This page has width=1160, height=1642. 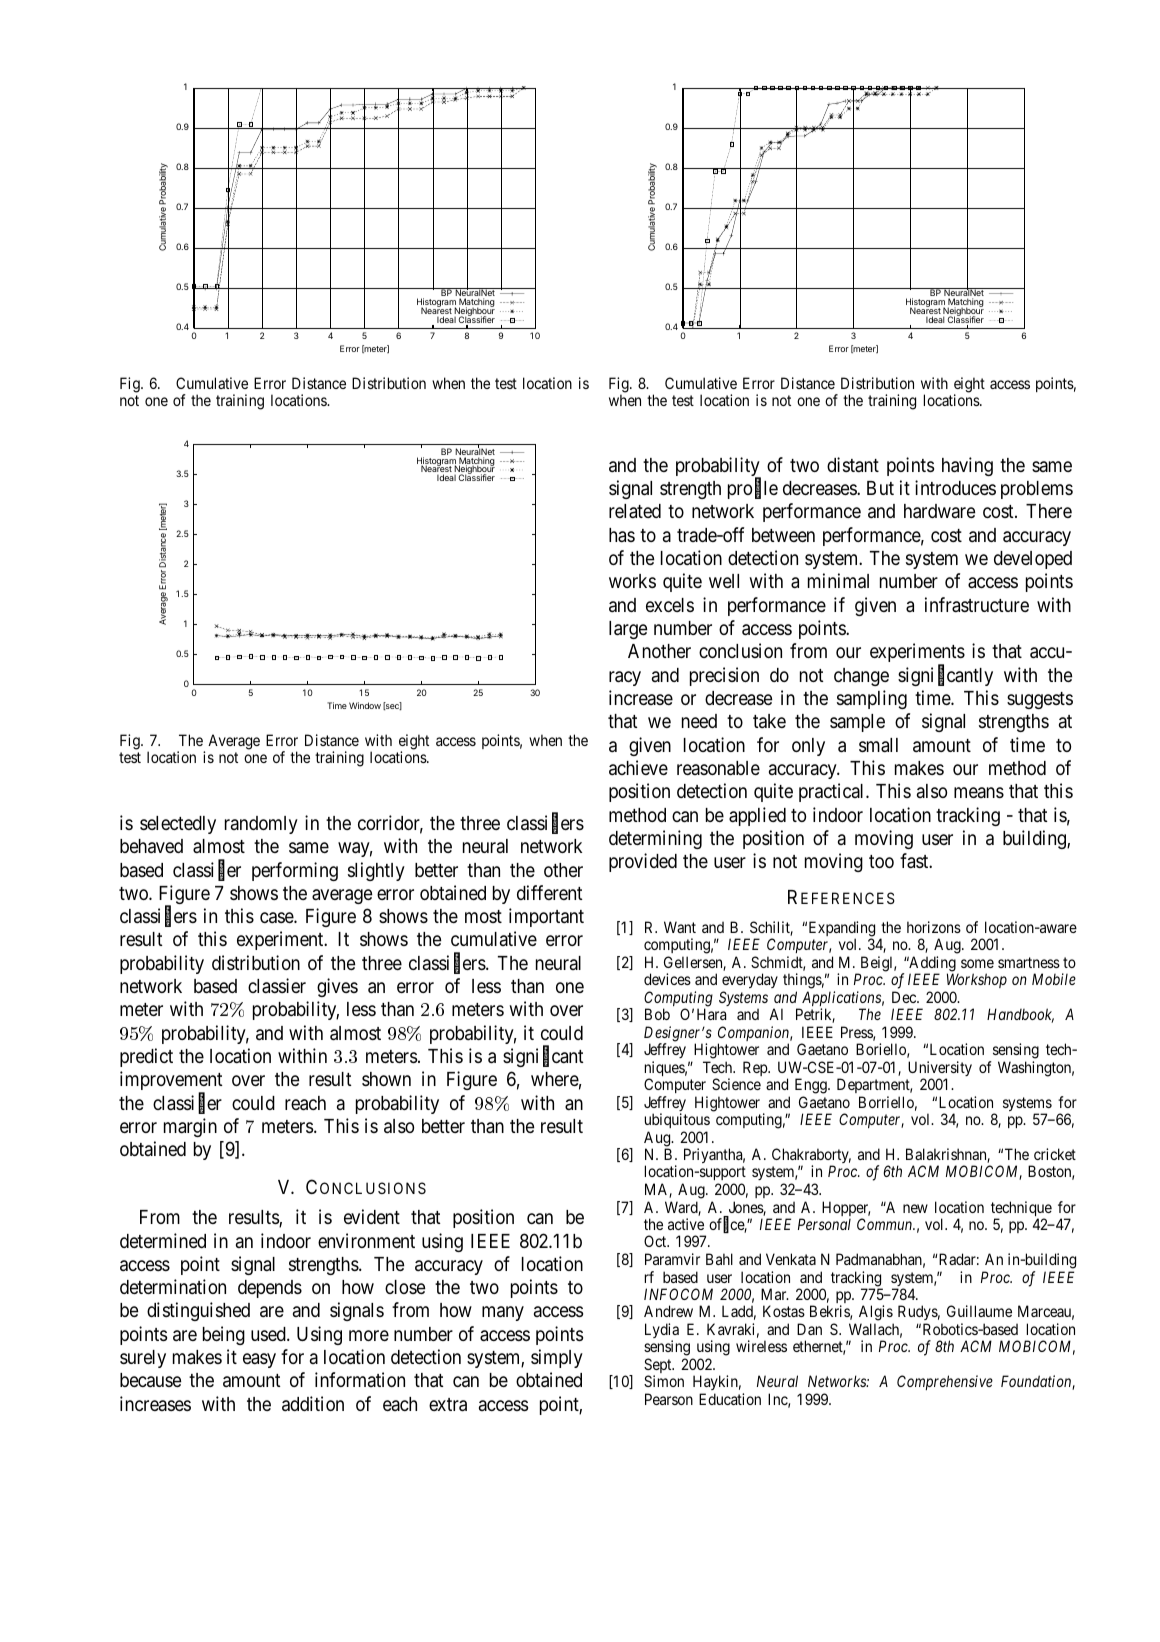 What do you see at coordinates (955, 487) in the page?
I see `introduces` at bounding box center [955, 487].
